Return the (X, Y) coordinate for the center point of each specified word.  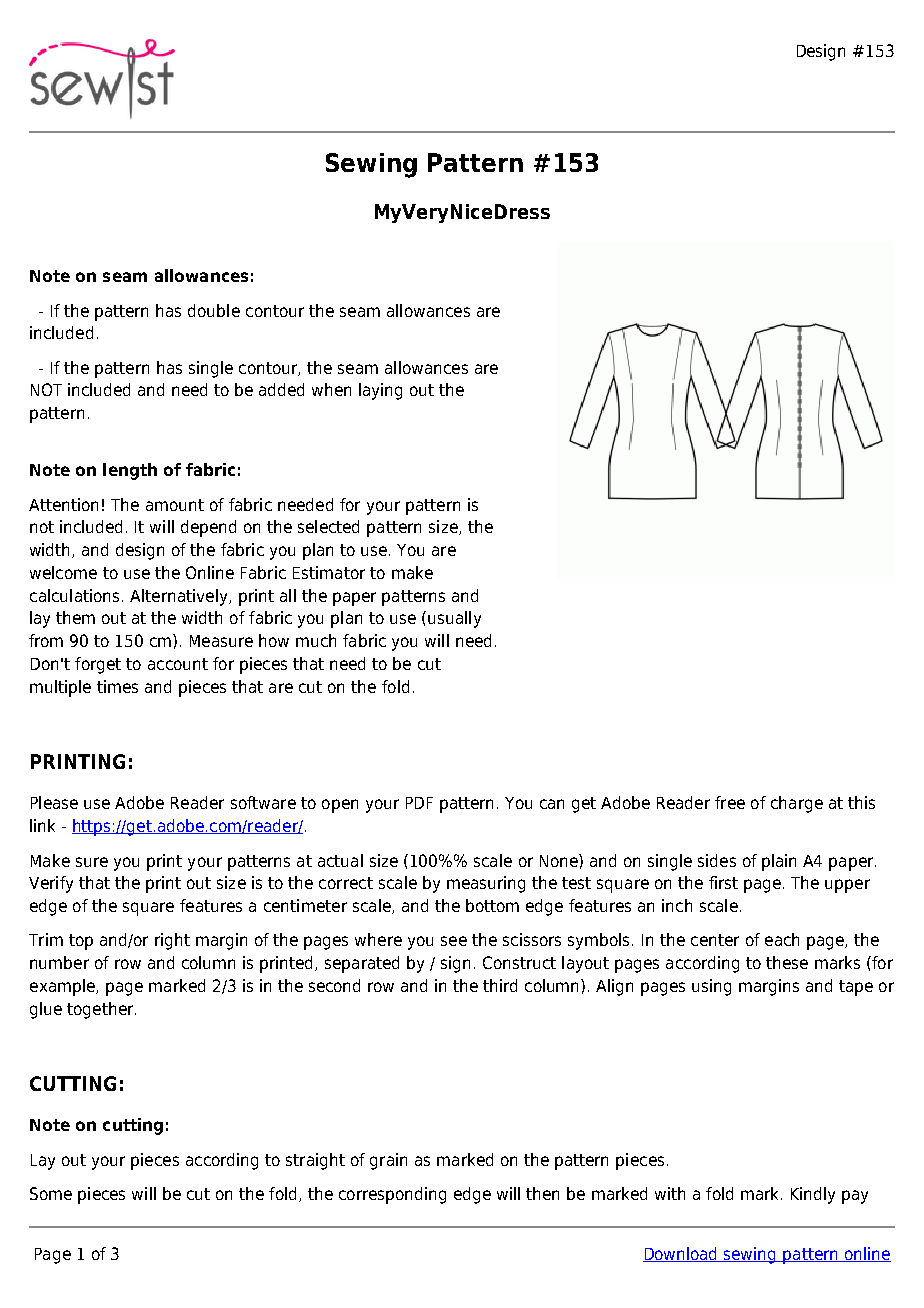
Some (51, 1193)
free (730, 802)
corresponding (392, 1195)
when (331, 389)
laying (380, 391)
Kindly (813, 1195)
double (214, 310)
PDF (419, 803)
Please (54, 802)
